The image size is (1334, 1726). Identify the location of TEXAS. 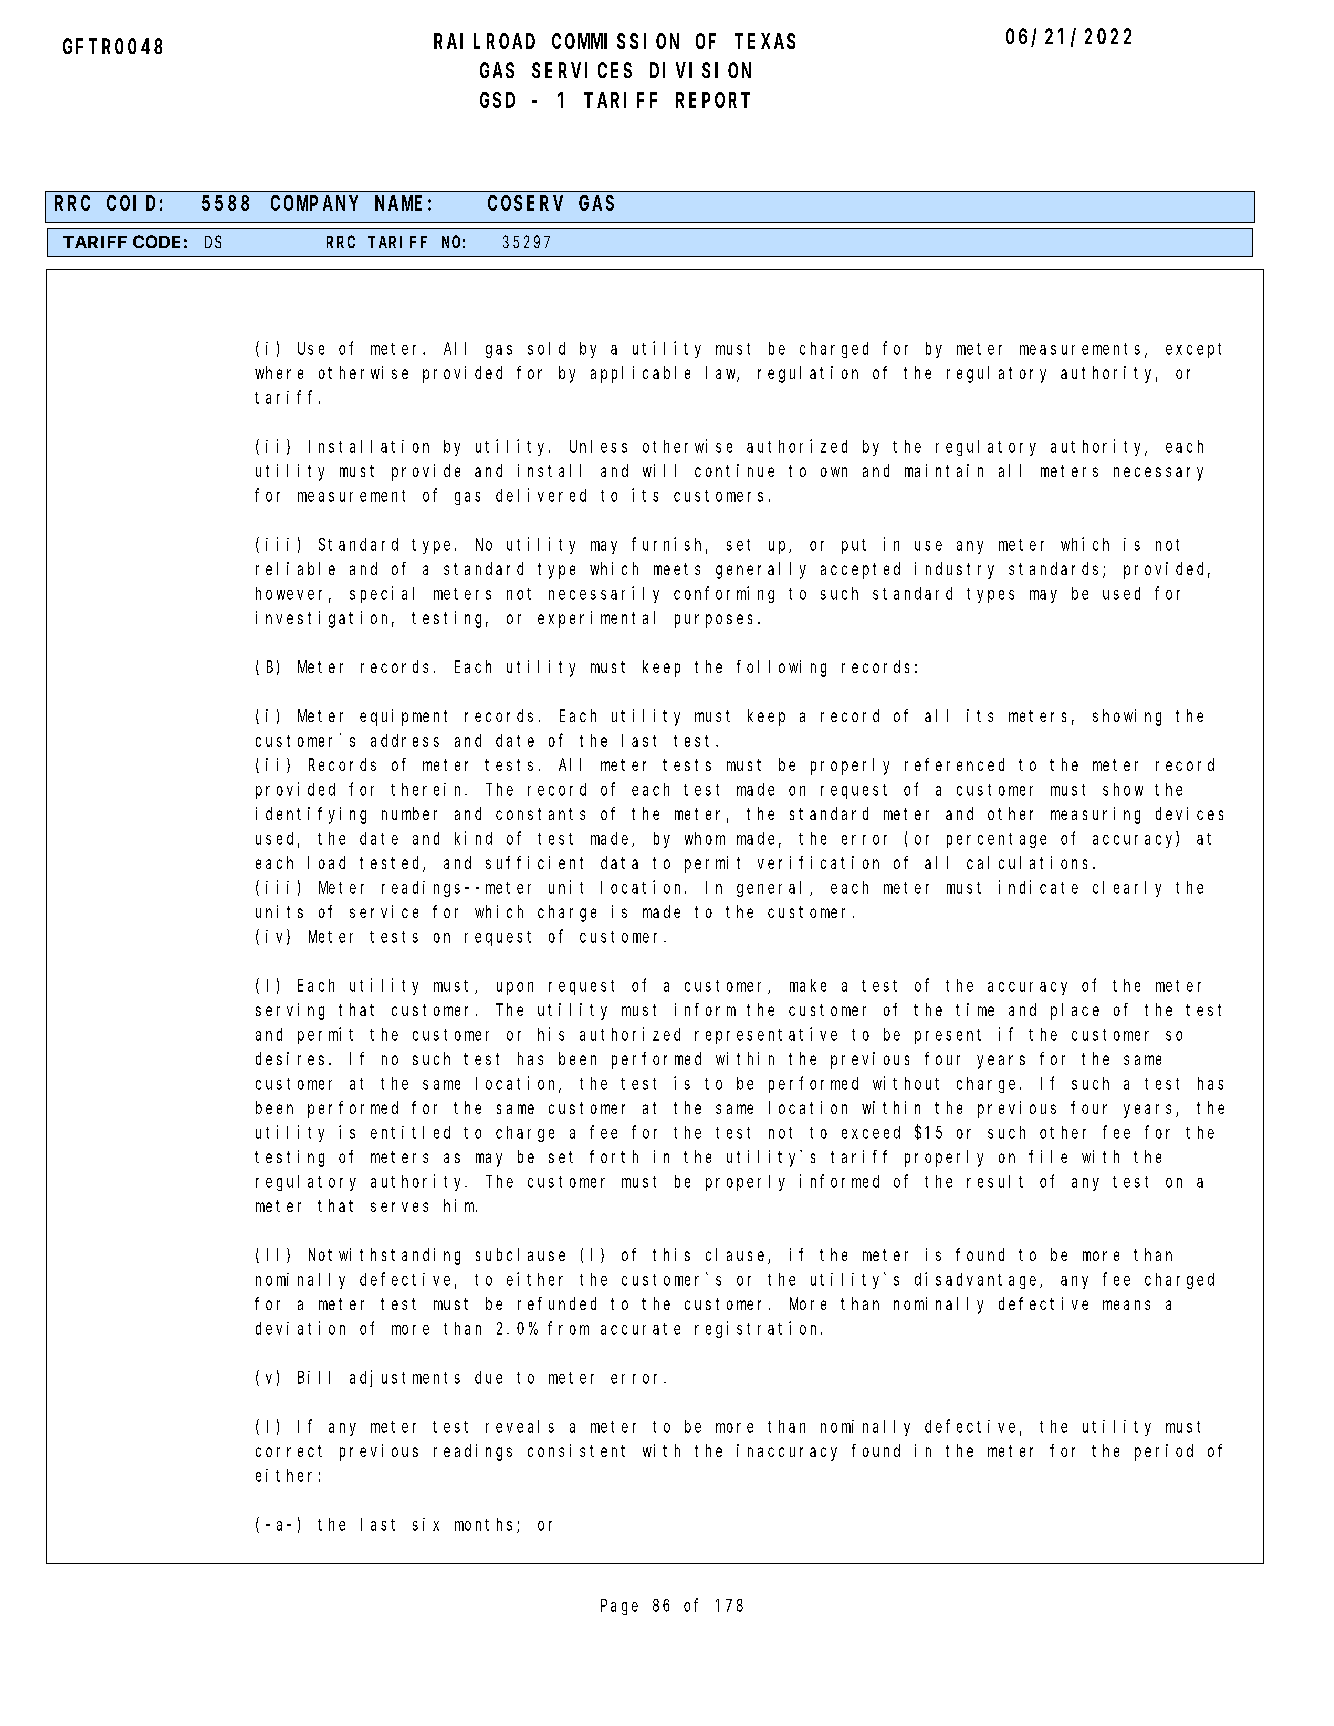
(765, 41).
